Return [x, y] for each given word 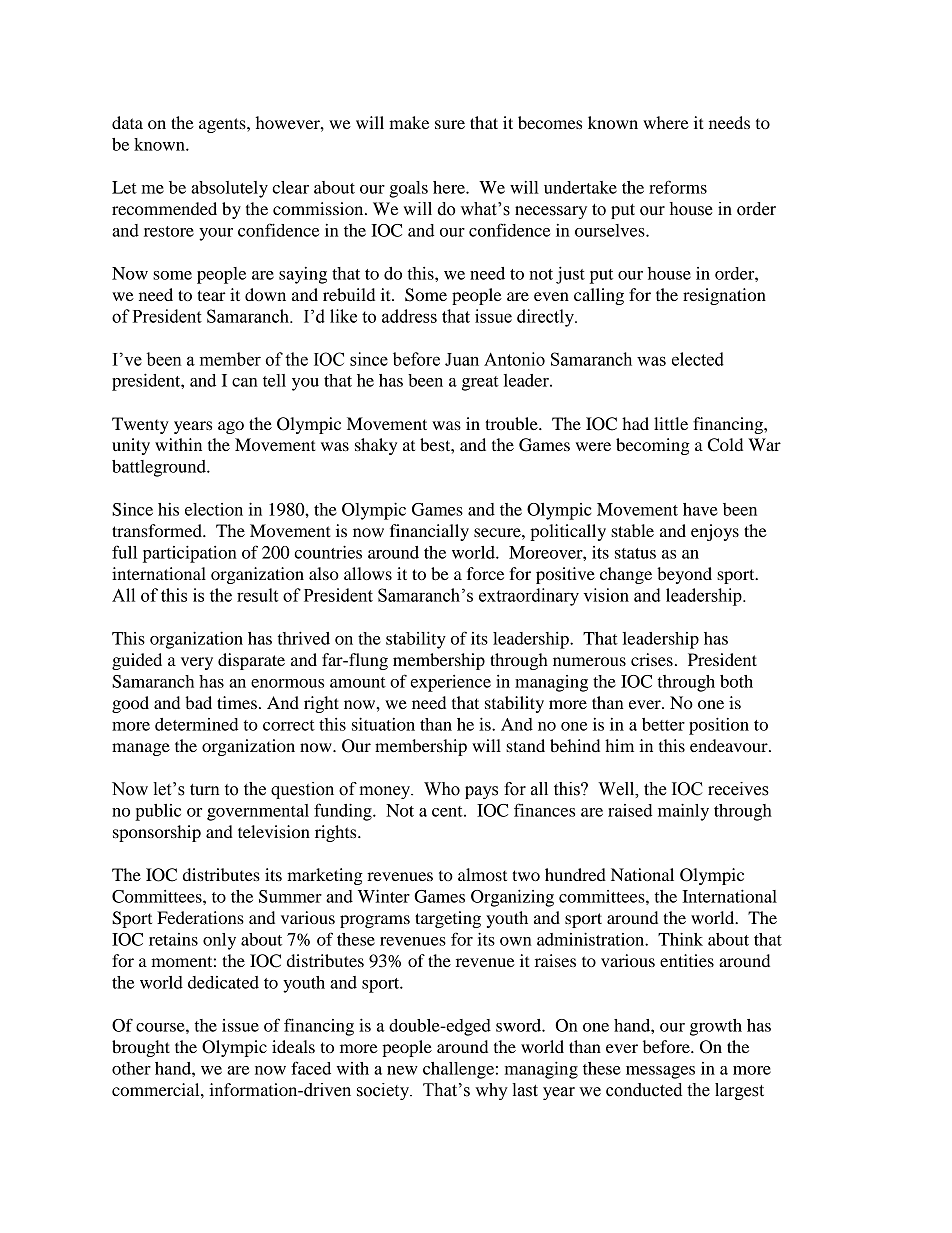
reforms [678, 187]
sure [450, 124]
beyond [684, 575]
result [257, 595]
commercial [157, 1089]
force [485, 573]
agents [223, 125]
